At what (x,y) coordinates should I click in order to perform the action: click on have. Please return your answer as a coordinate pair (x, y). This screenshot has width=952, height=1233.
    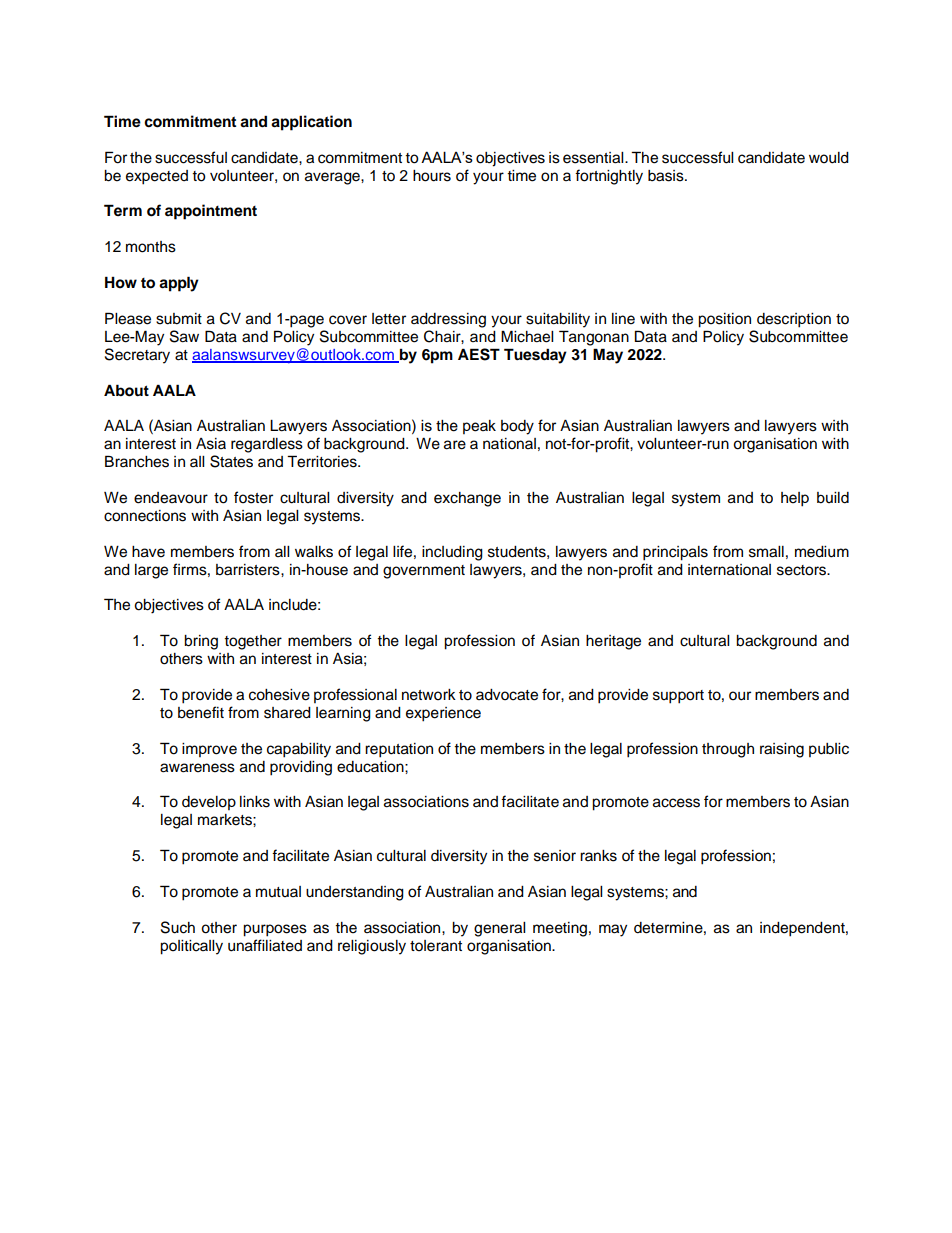
    Looking at the image, I should click on (148, 552).
